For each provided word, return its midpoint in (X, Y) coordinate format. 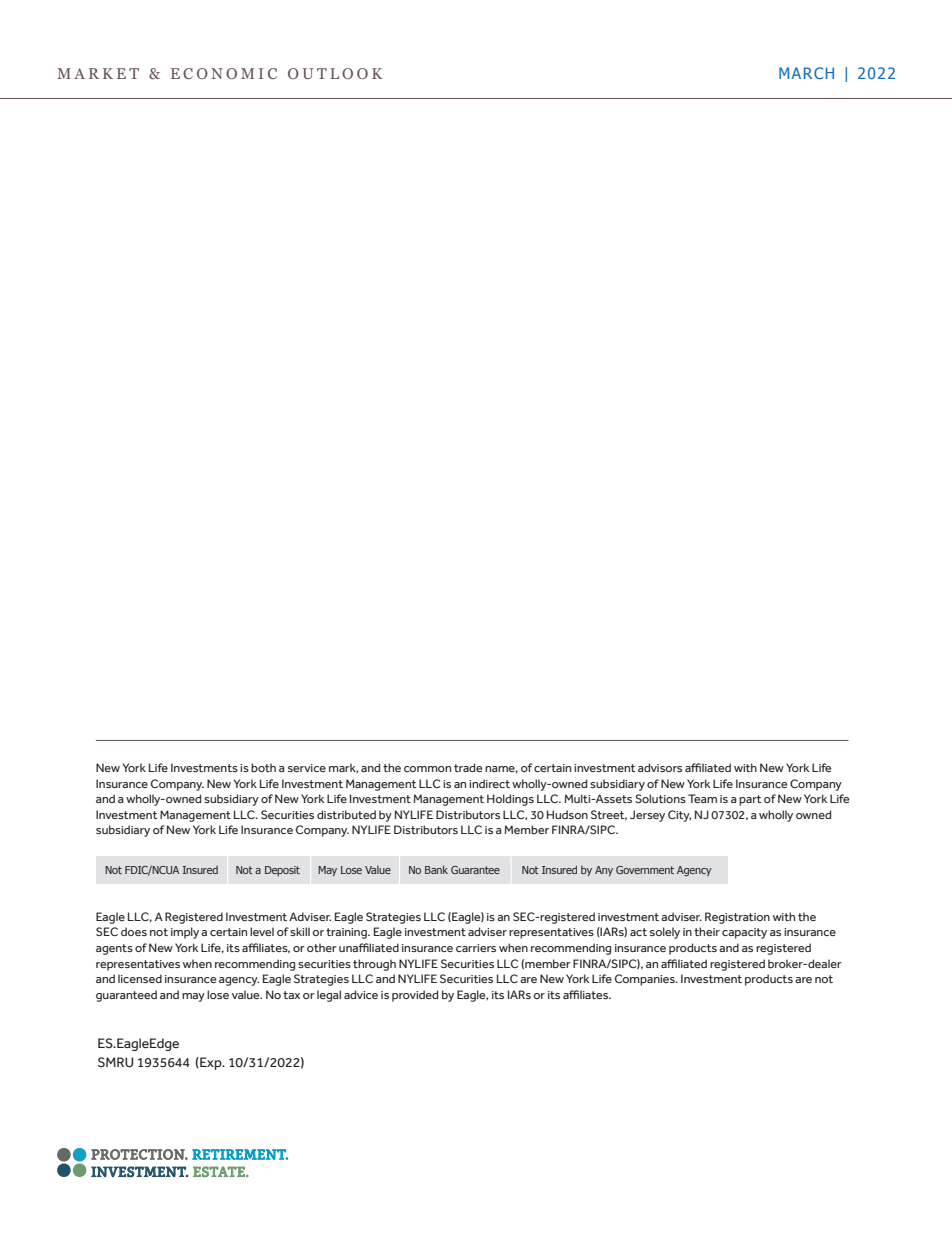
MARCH (806, 73)
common (427, 769)
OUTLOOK (335, 73)
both (263, 767)
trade (468, 767)
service (307, 768)
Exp (211, 1063)
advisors (660, 767)
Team (702, 798)
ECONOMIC (224, 73)
